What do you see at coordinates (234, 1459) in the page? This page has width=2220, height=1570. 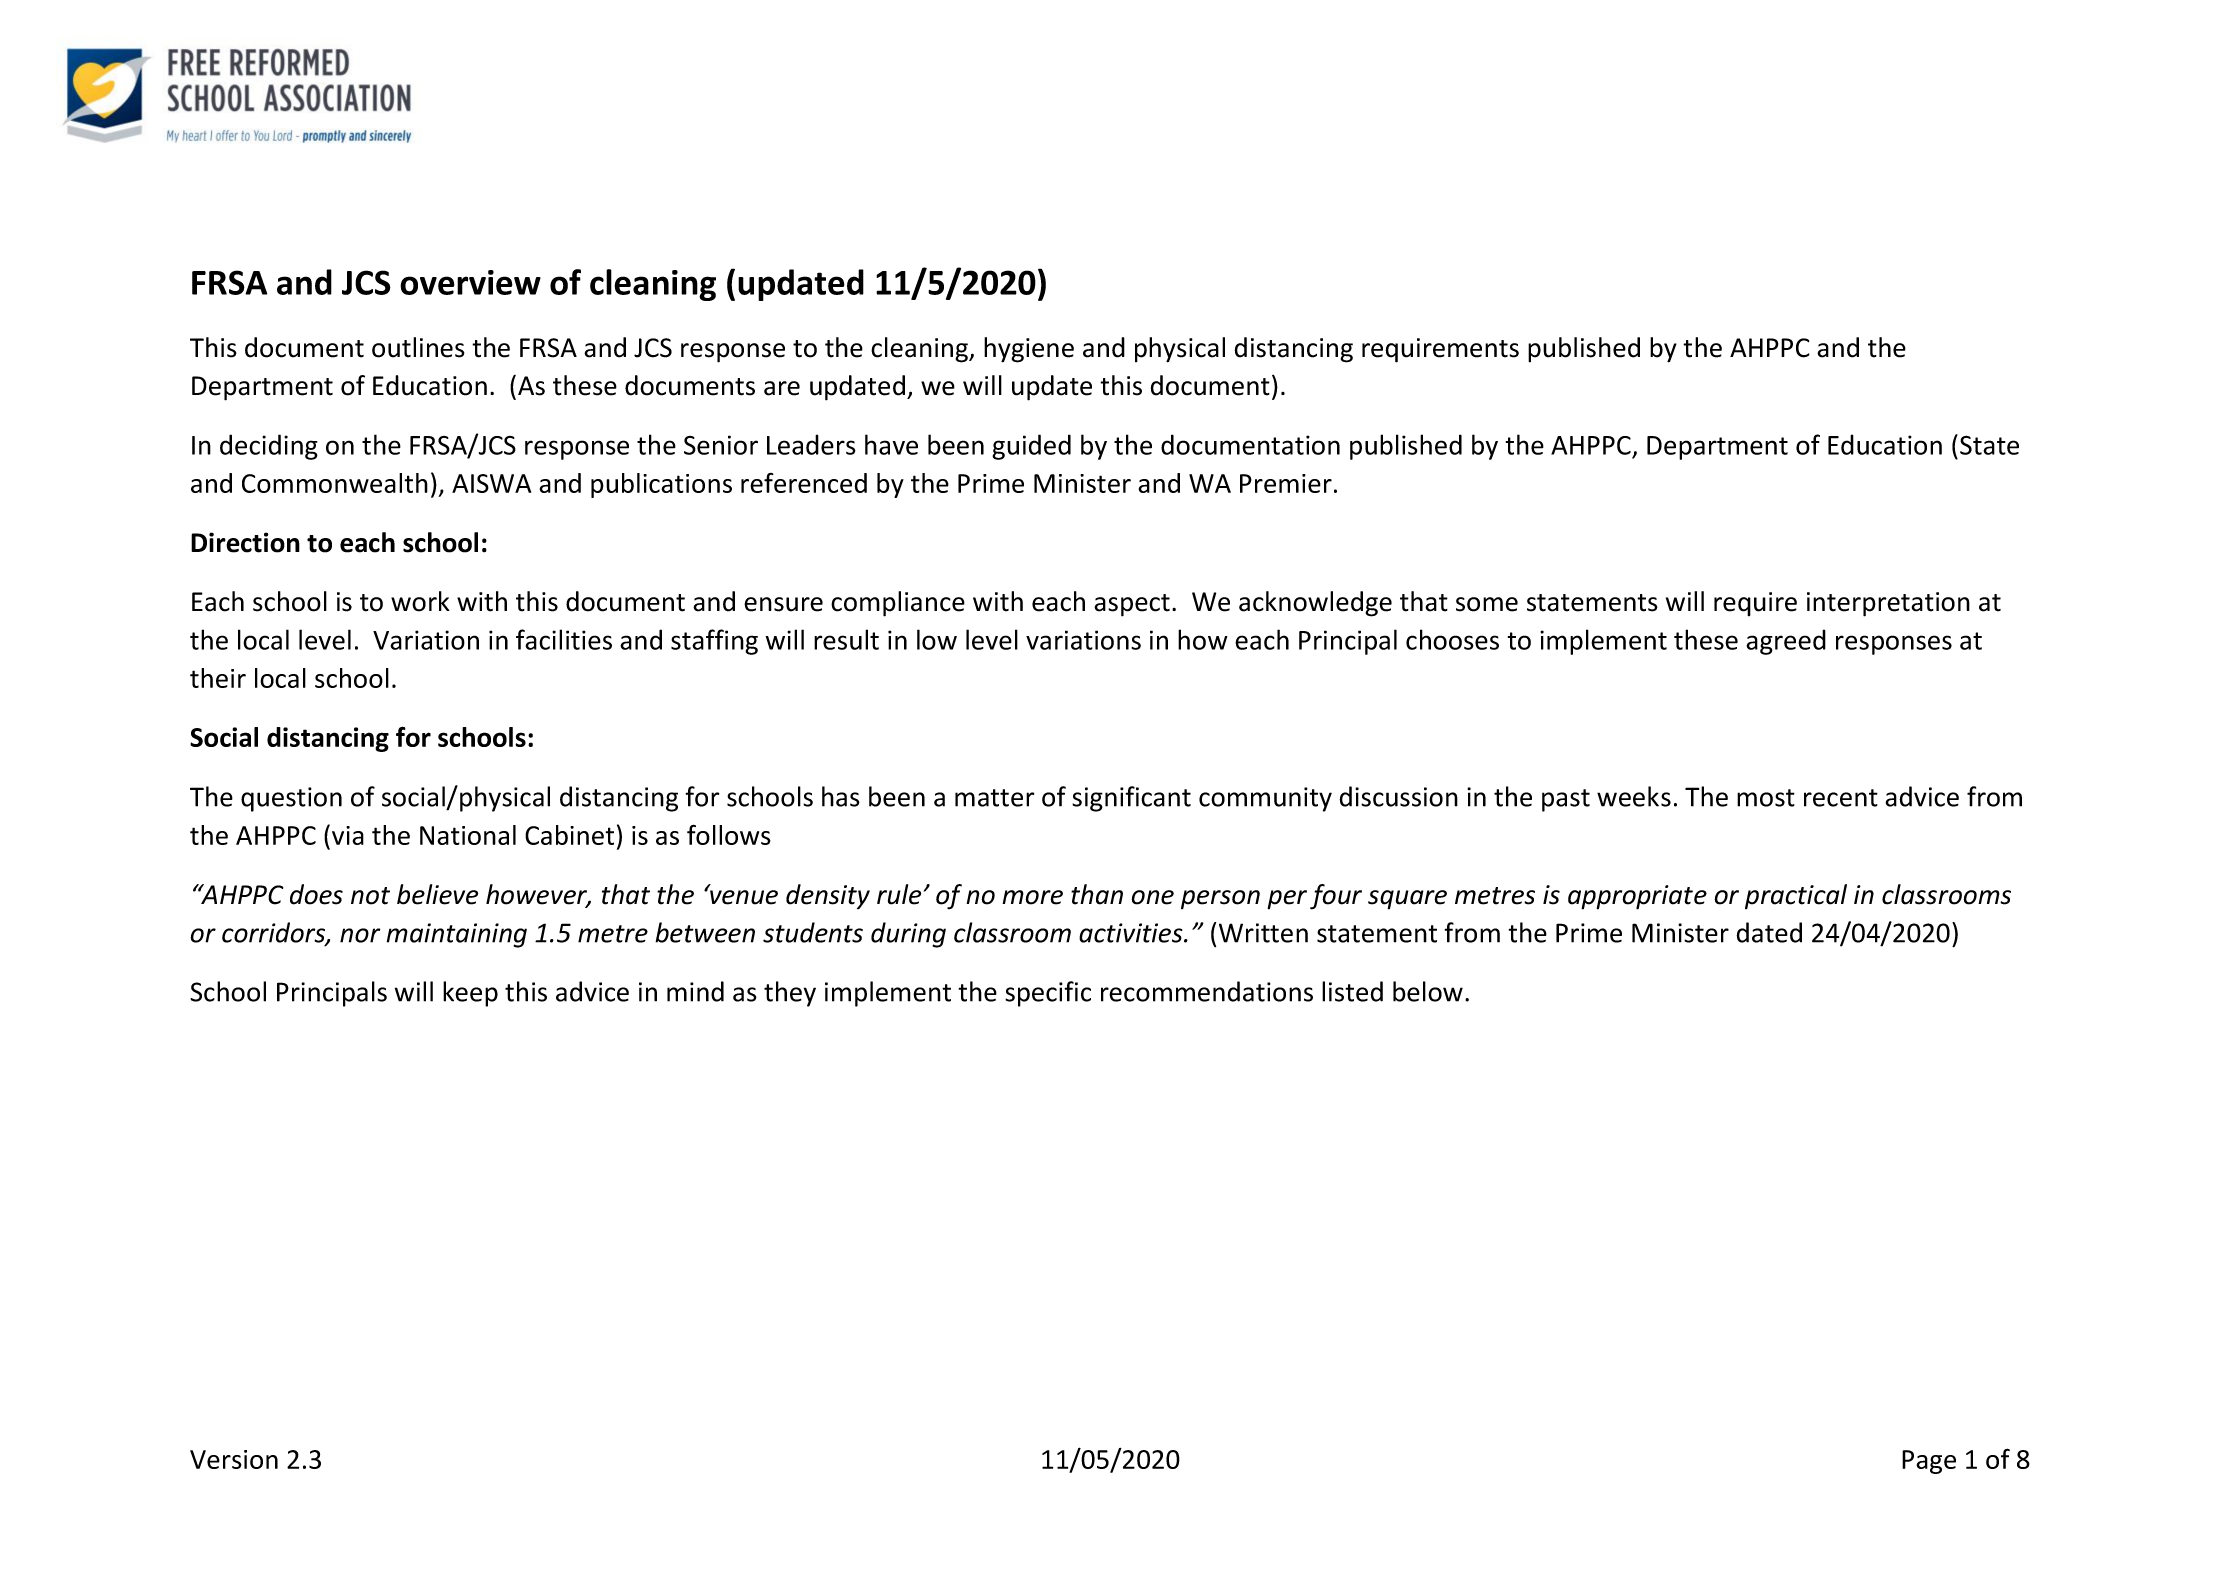 I see `Version` at bounding box center [234, 1459].
